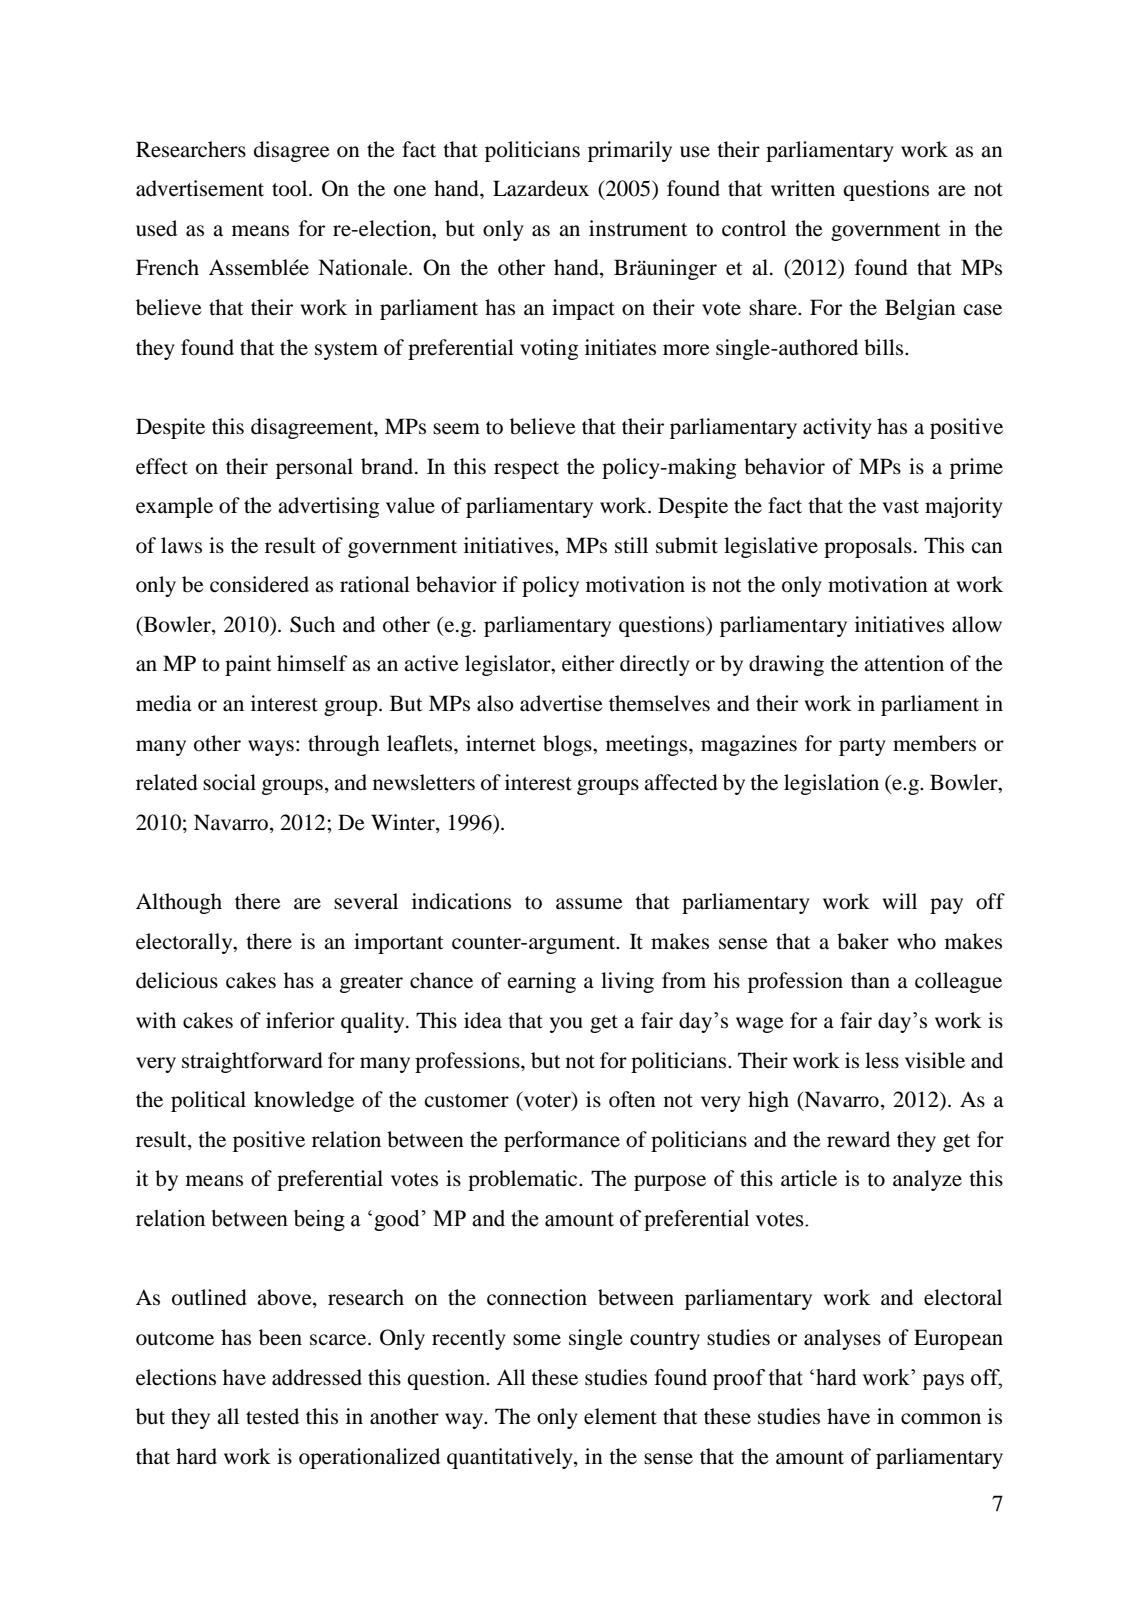  What do you see at coordinates (831, 784) in the screenshot?
I see `legislation` at bounding box center [831, 784].
